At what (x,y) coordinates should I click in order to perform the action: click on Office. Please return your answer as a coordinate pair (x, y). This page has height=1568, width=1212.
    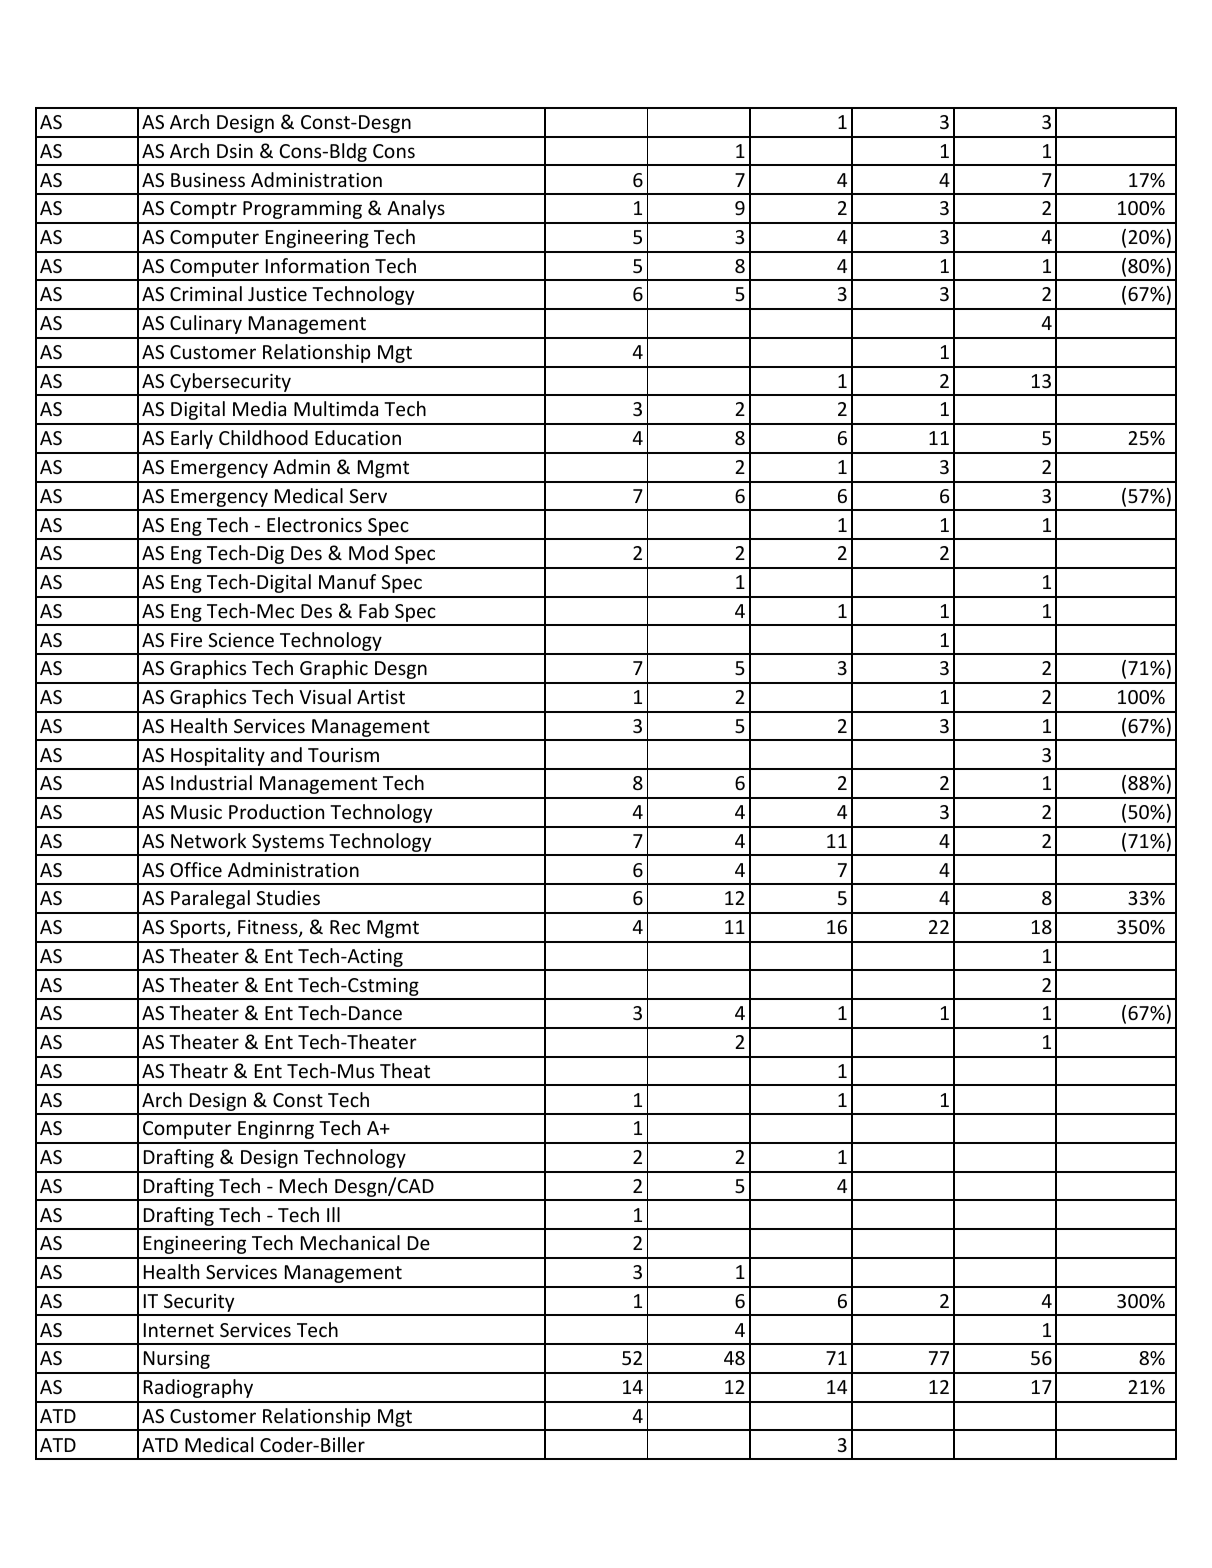
    Looking at the image, I should click on (196, 869).
